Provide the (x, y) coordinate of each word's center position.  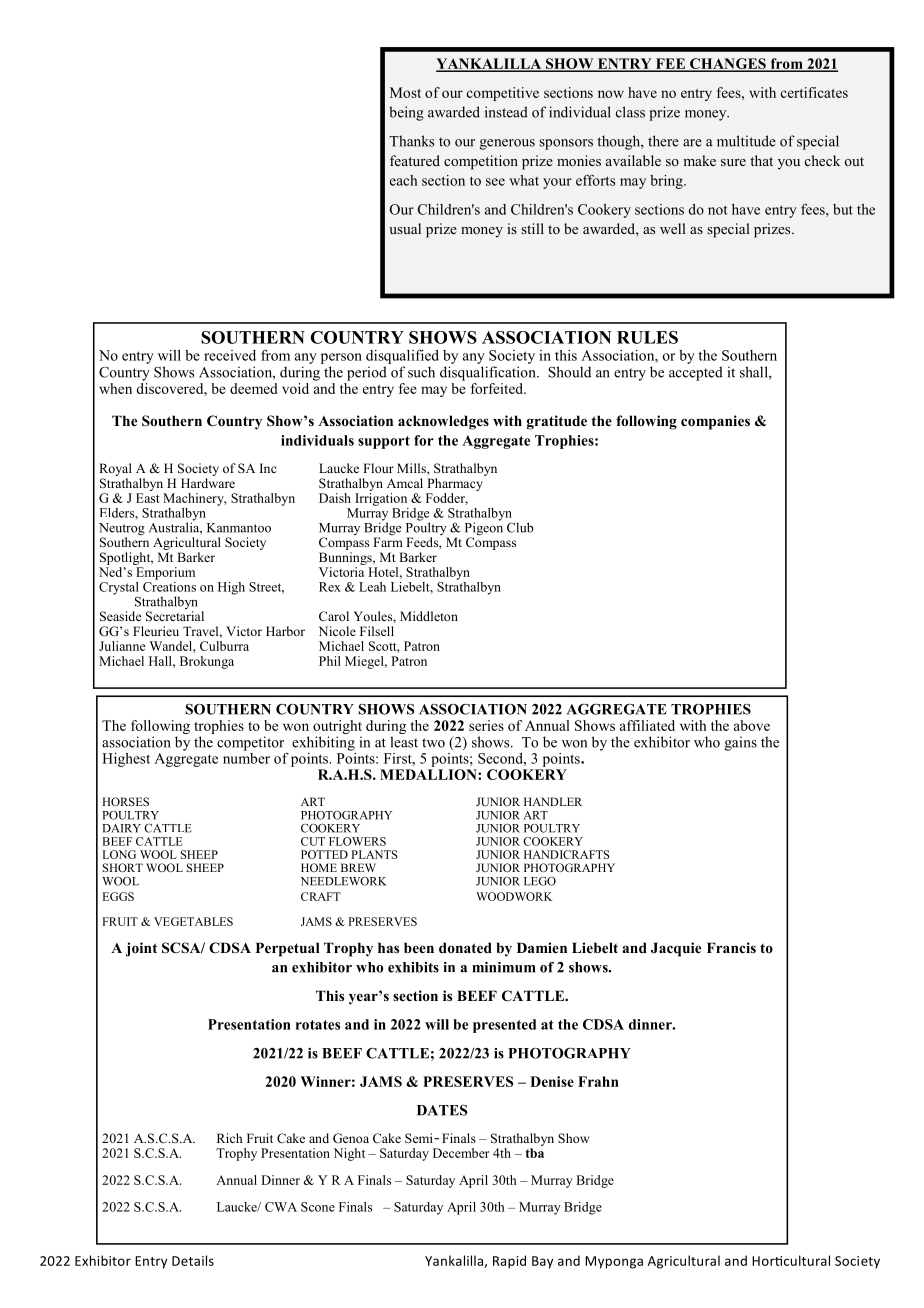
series (486, 725)
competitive (503, 94)
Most (405, 92)
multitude (746, 141)
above (752, 725)
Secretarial (175, 616)
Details (193, 1260)
